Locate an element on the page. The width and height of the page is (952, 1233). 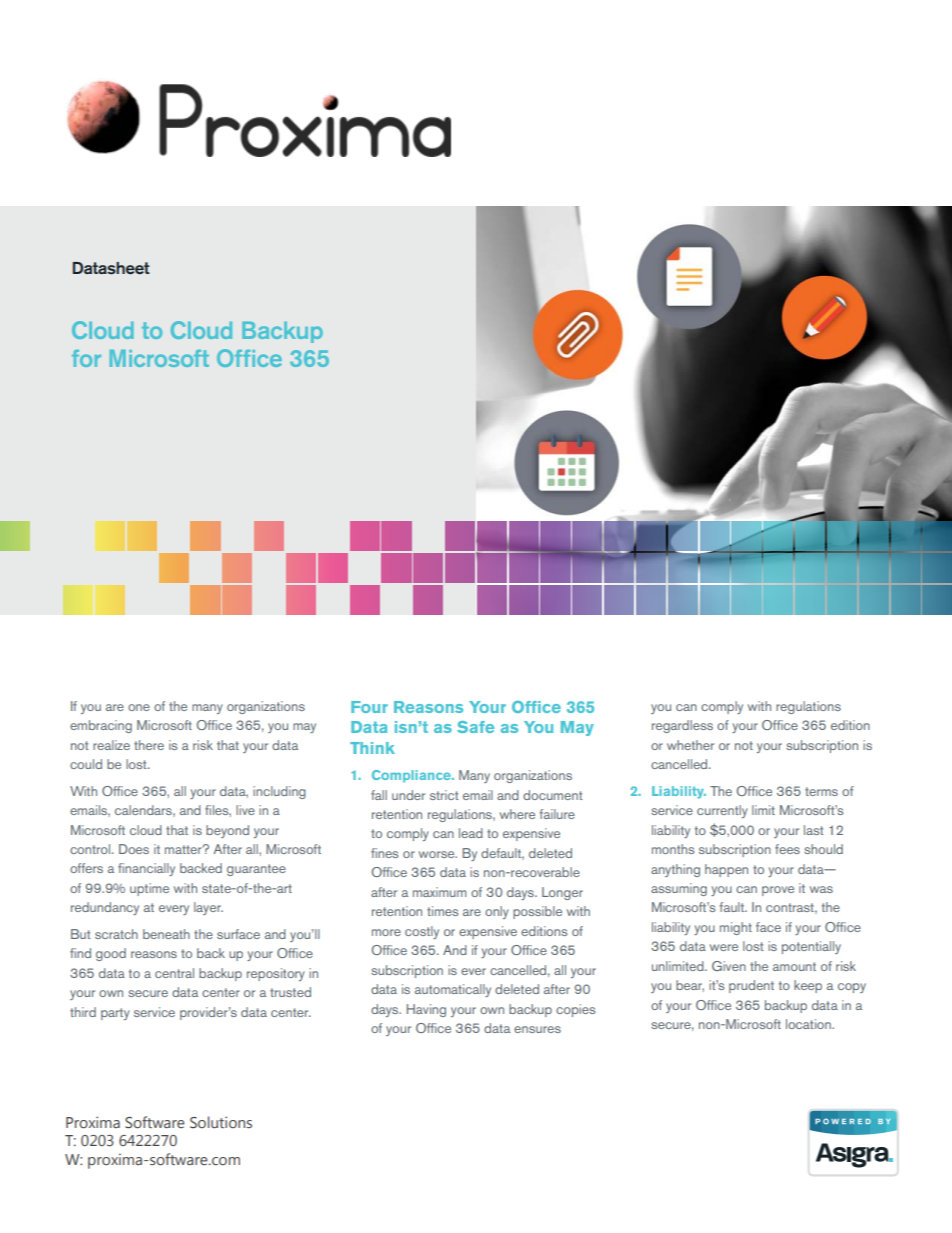
Four is located at coordinates (369, 707).
